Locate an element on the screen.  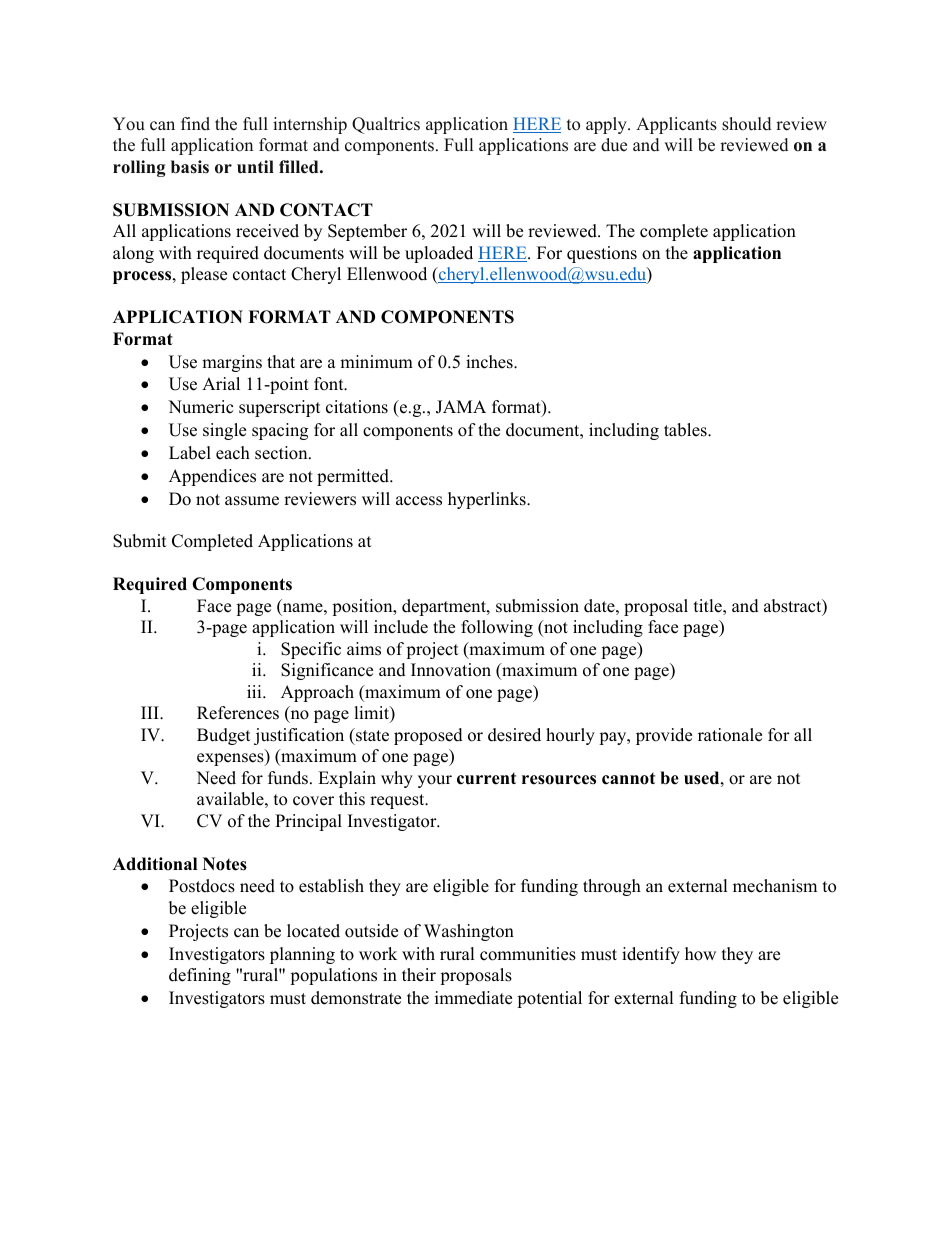
tables is located at coordinates (686, 430).
